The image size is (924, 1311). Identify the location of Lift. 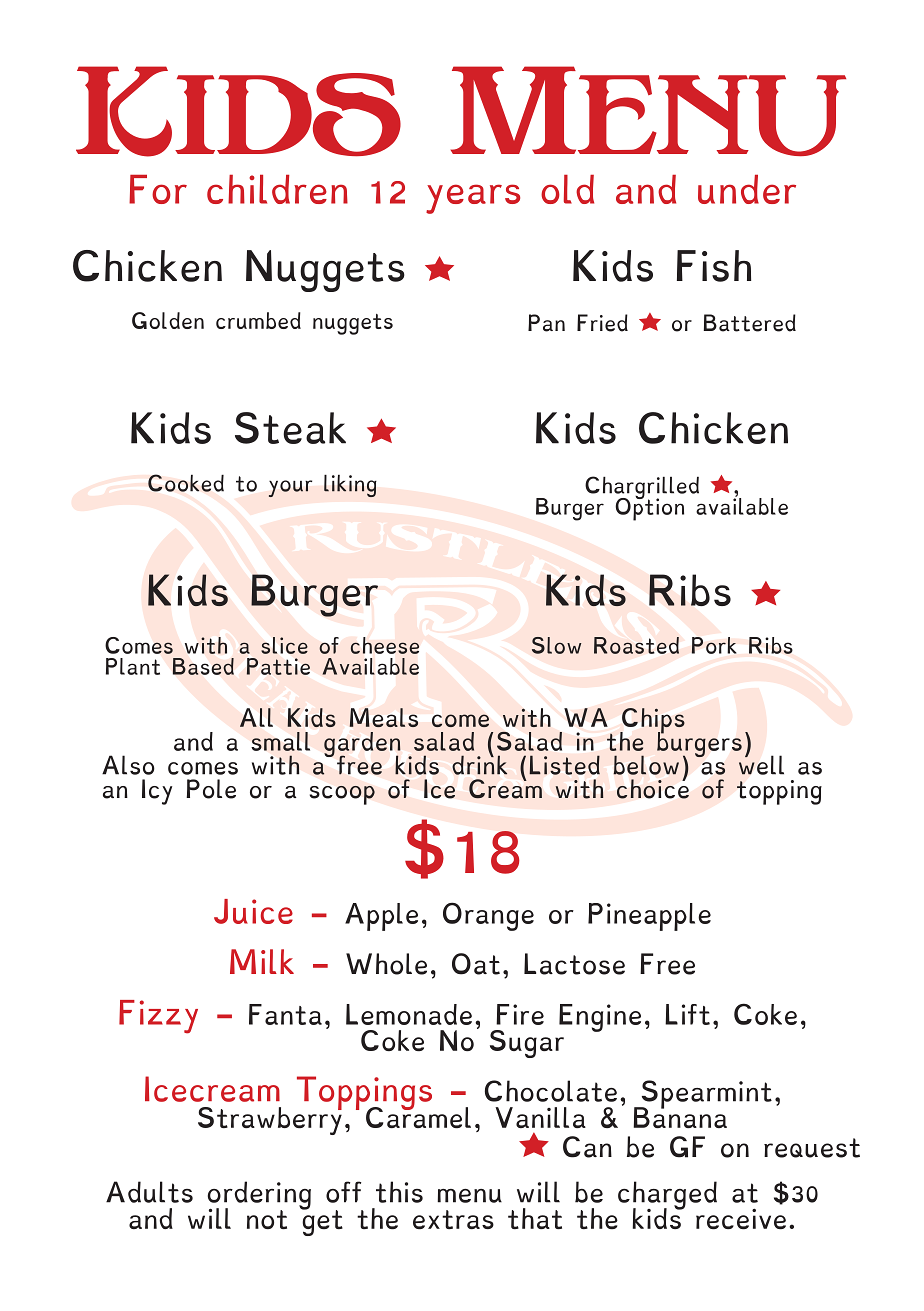
(687, 1014).
